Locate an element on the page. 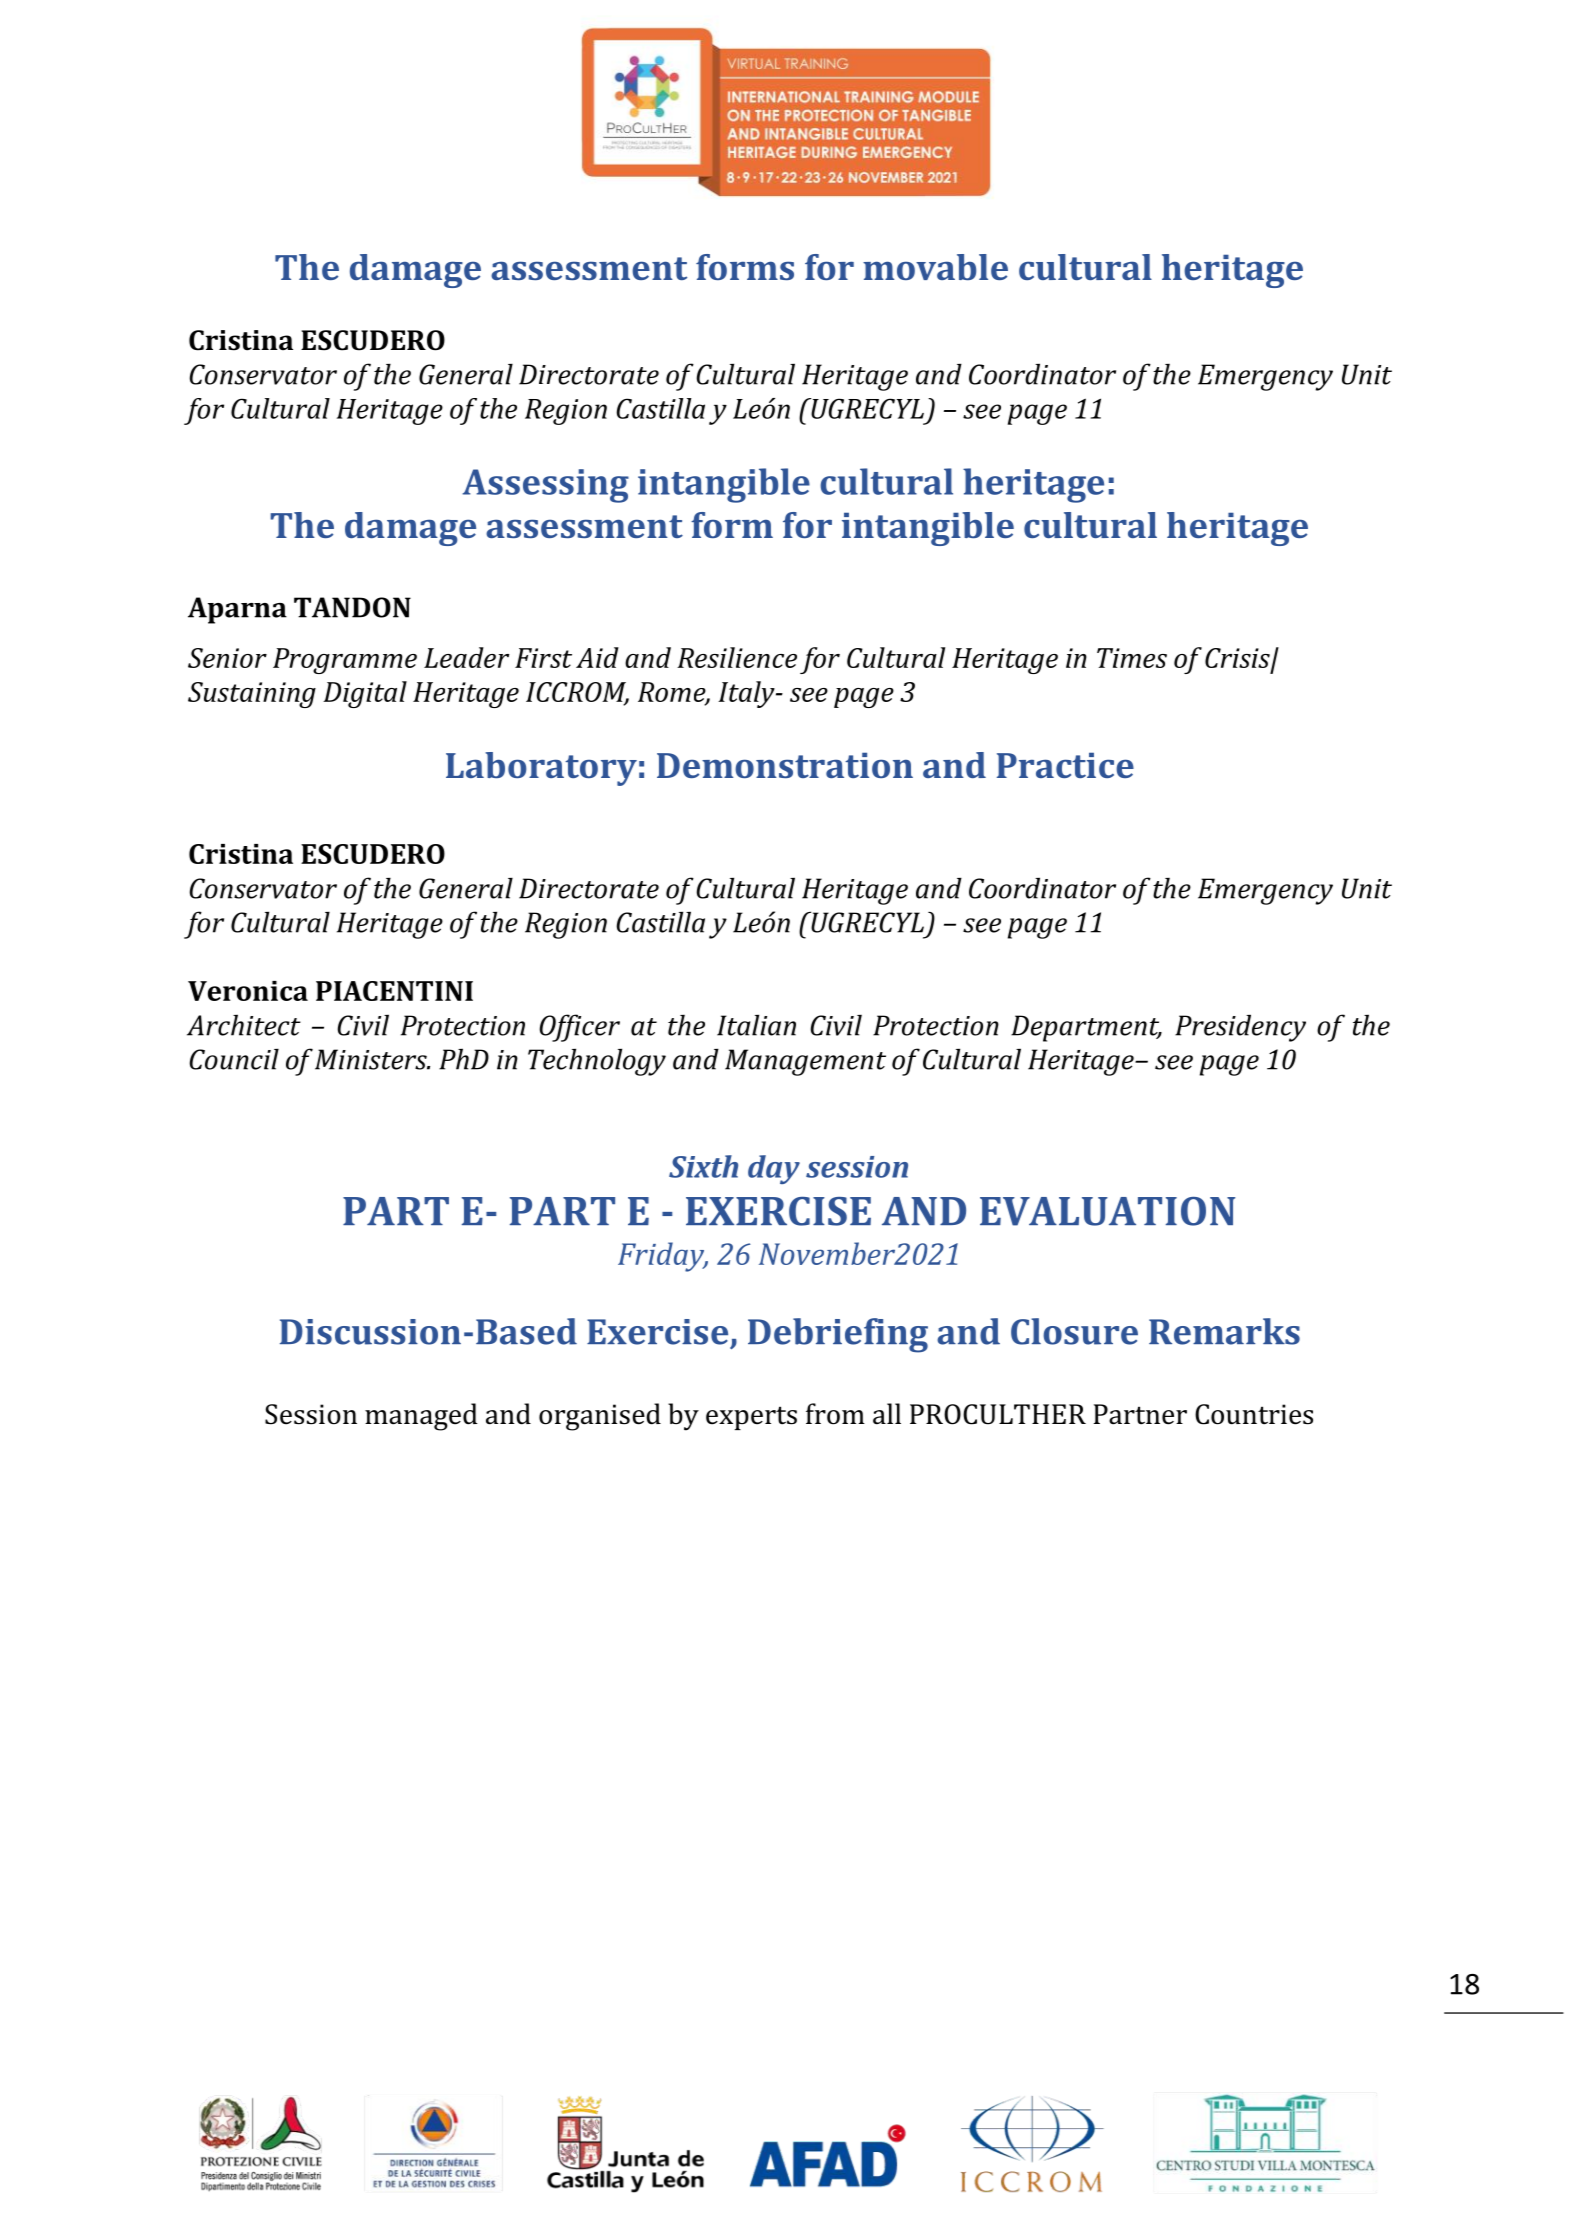 The width and height of the document is (1579, 2234). Times is located at coordinates (1132, 658).
